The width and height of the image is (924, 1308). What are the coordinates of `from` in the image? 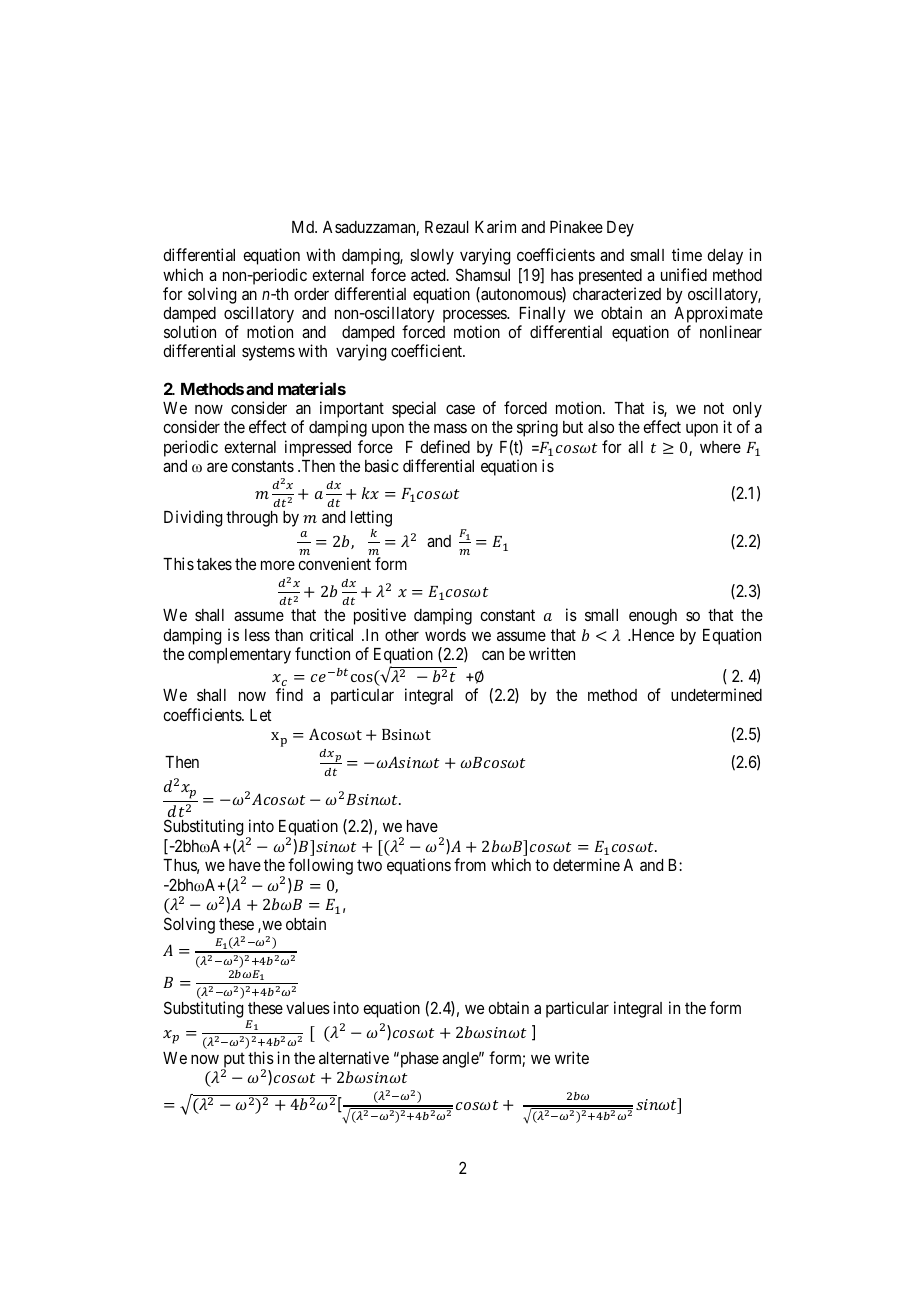 It's located at (470, 864).
